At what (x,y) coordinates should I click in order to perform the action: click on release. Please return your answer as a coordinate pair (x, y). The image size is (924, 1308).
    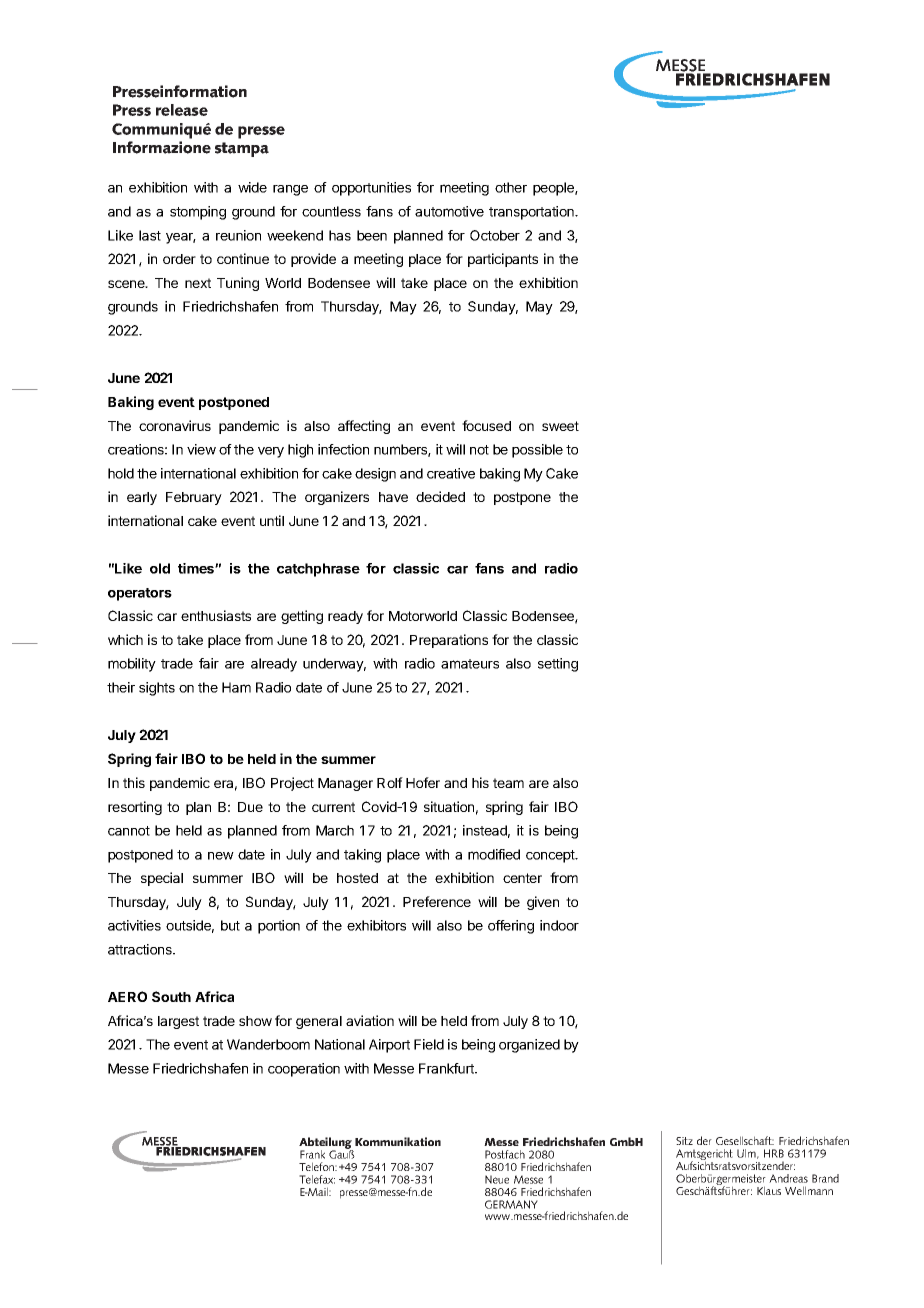
    Looking at the image, I should click on (182, 110).
